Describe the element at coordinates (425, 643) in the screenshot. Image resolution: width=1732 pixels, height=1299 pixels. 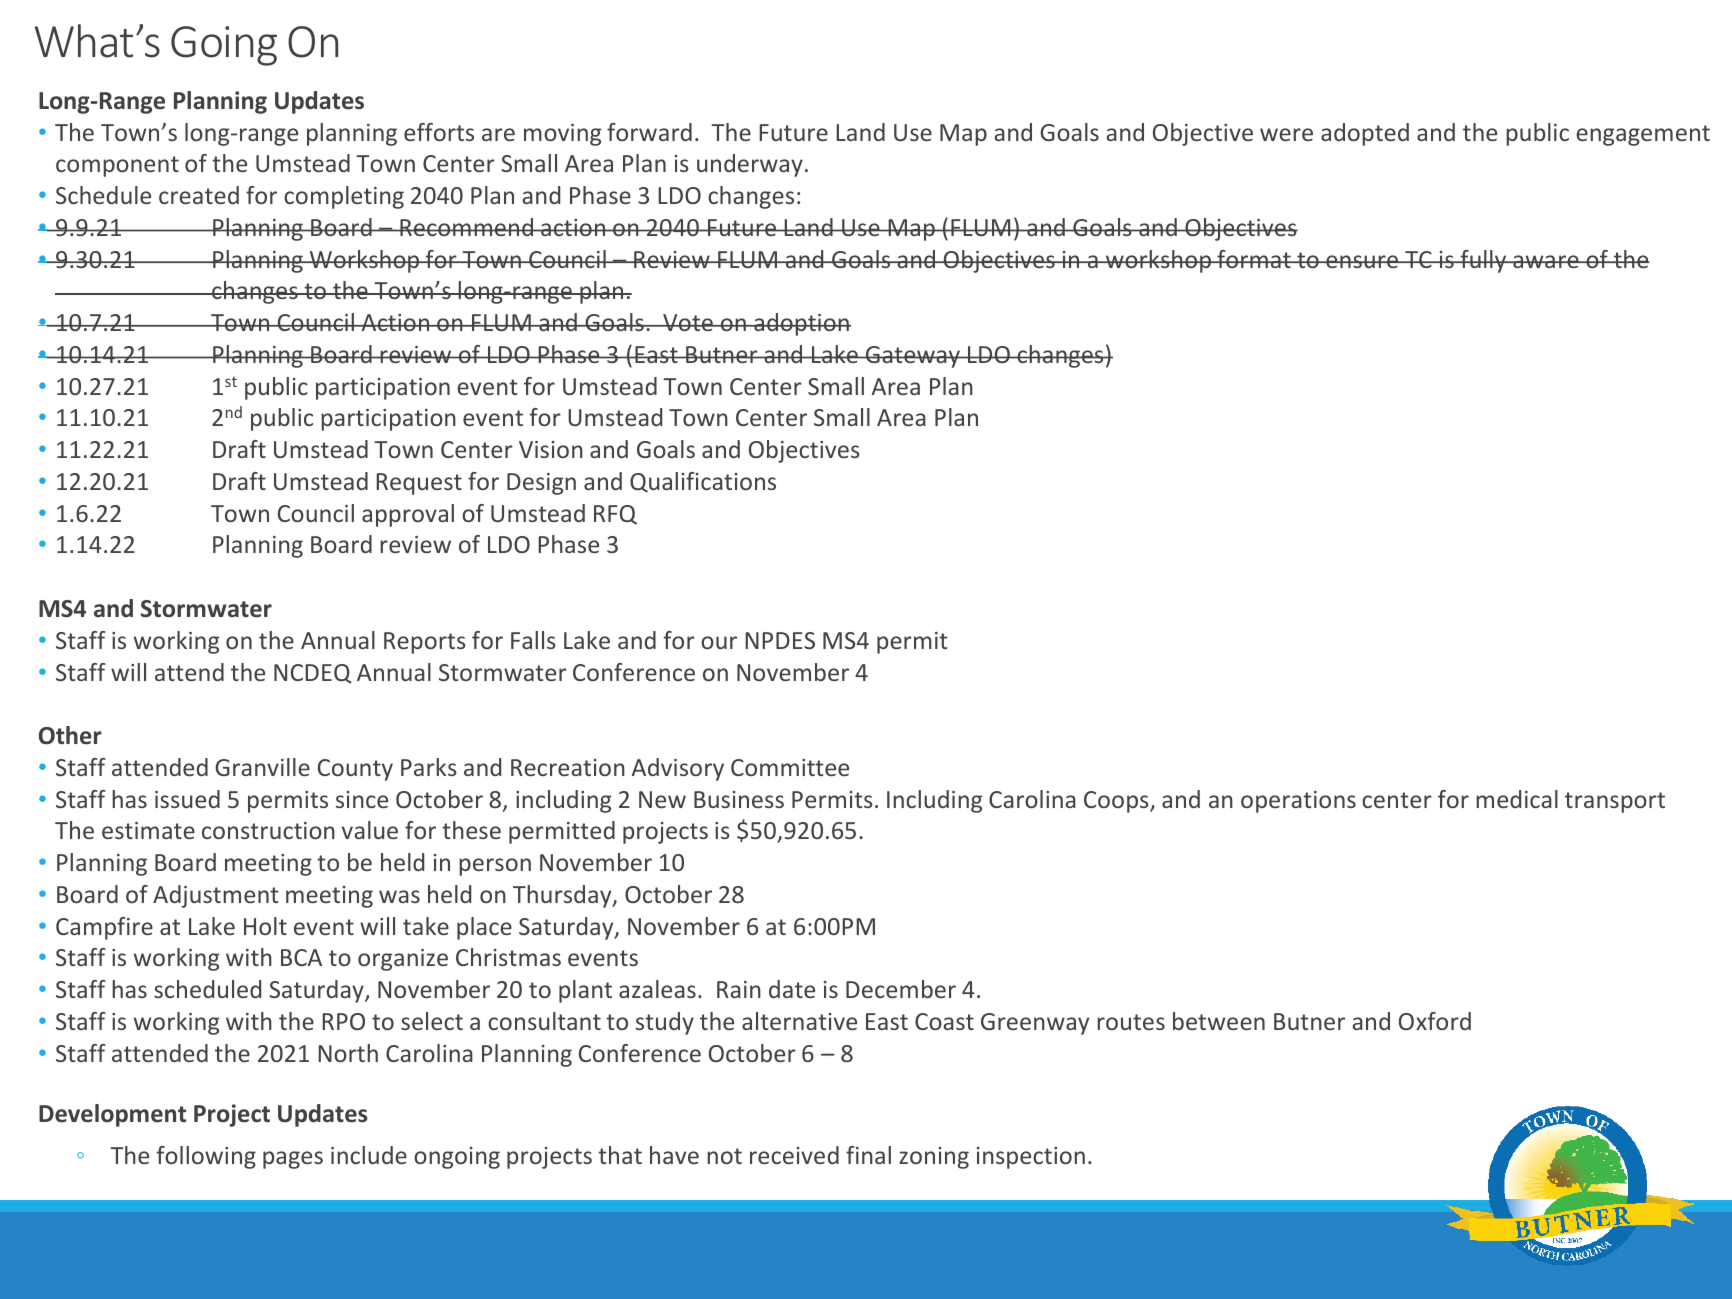
I see `Reports` at that location.
